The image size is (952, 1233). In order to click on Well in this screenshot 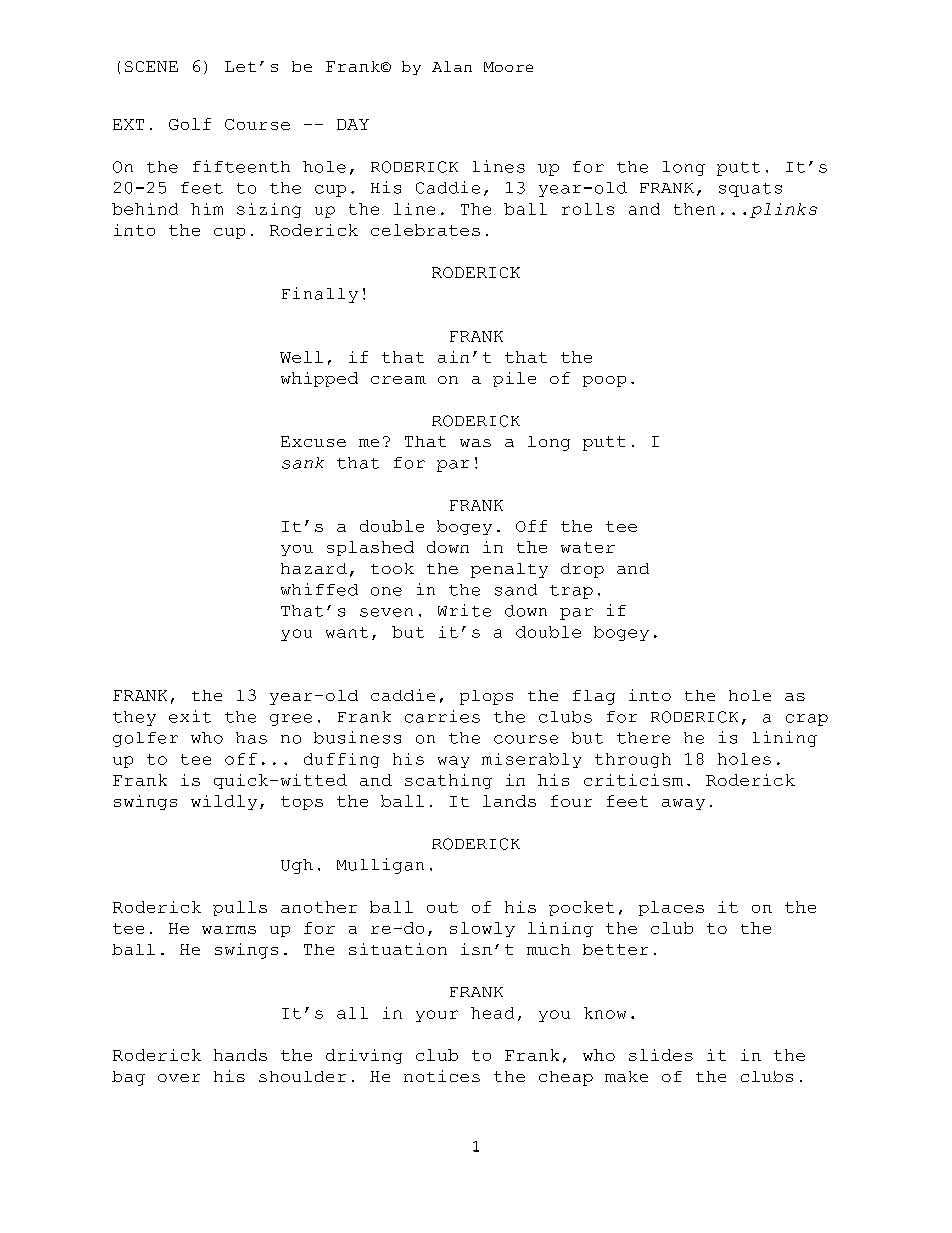, I will do `click(301, 357)`.
